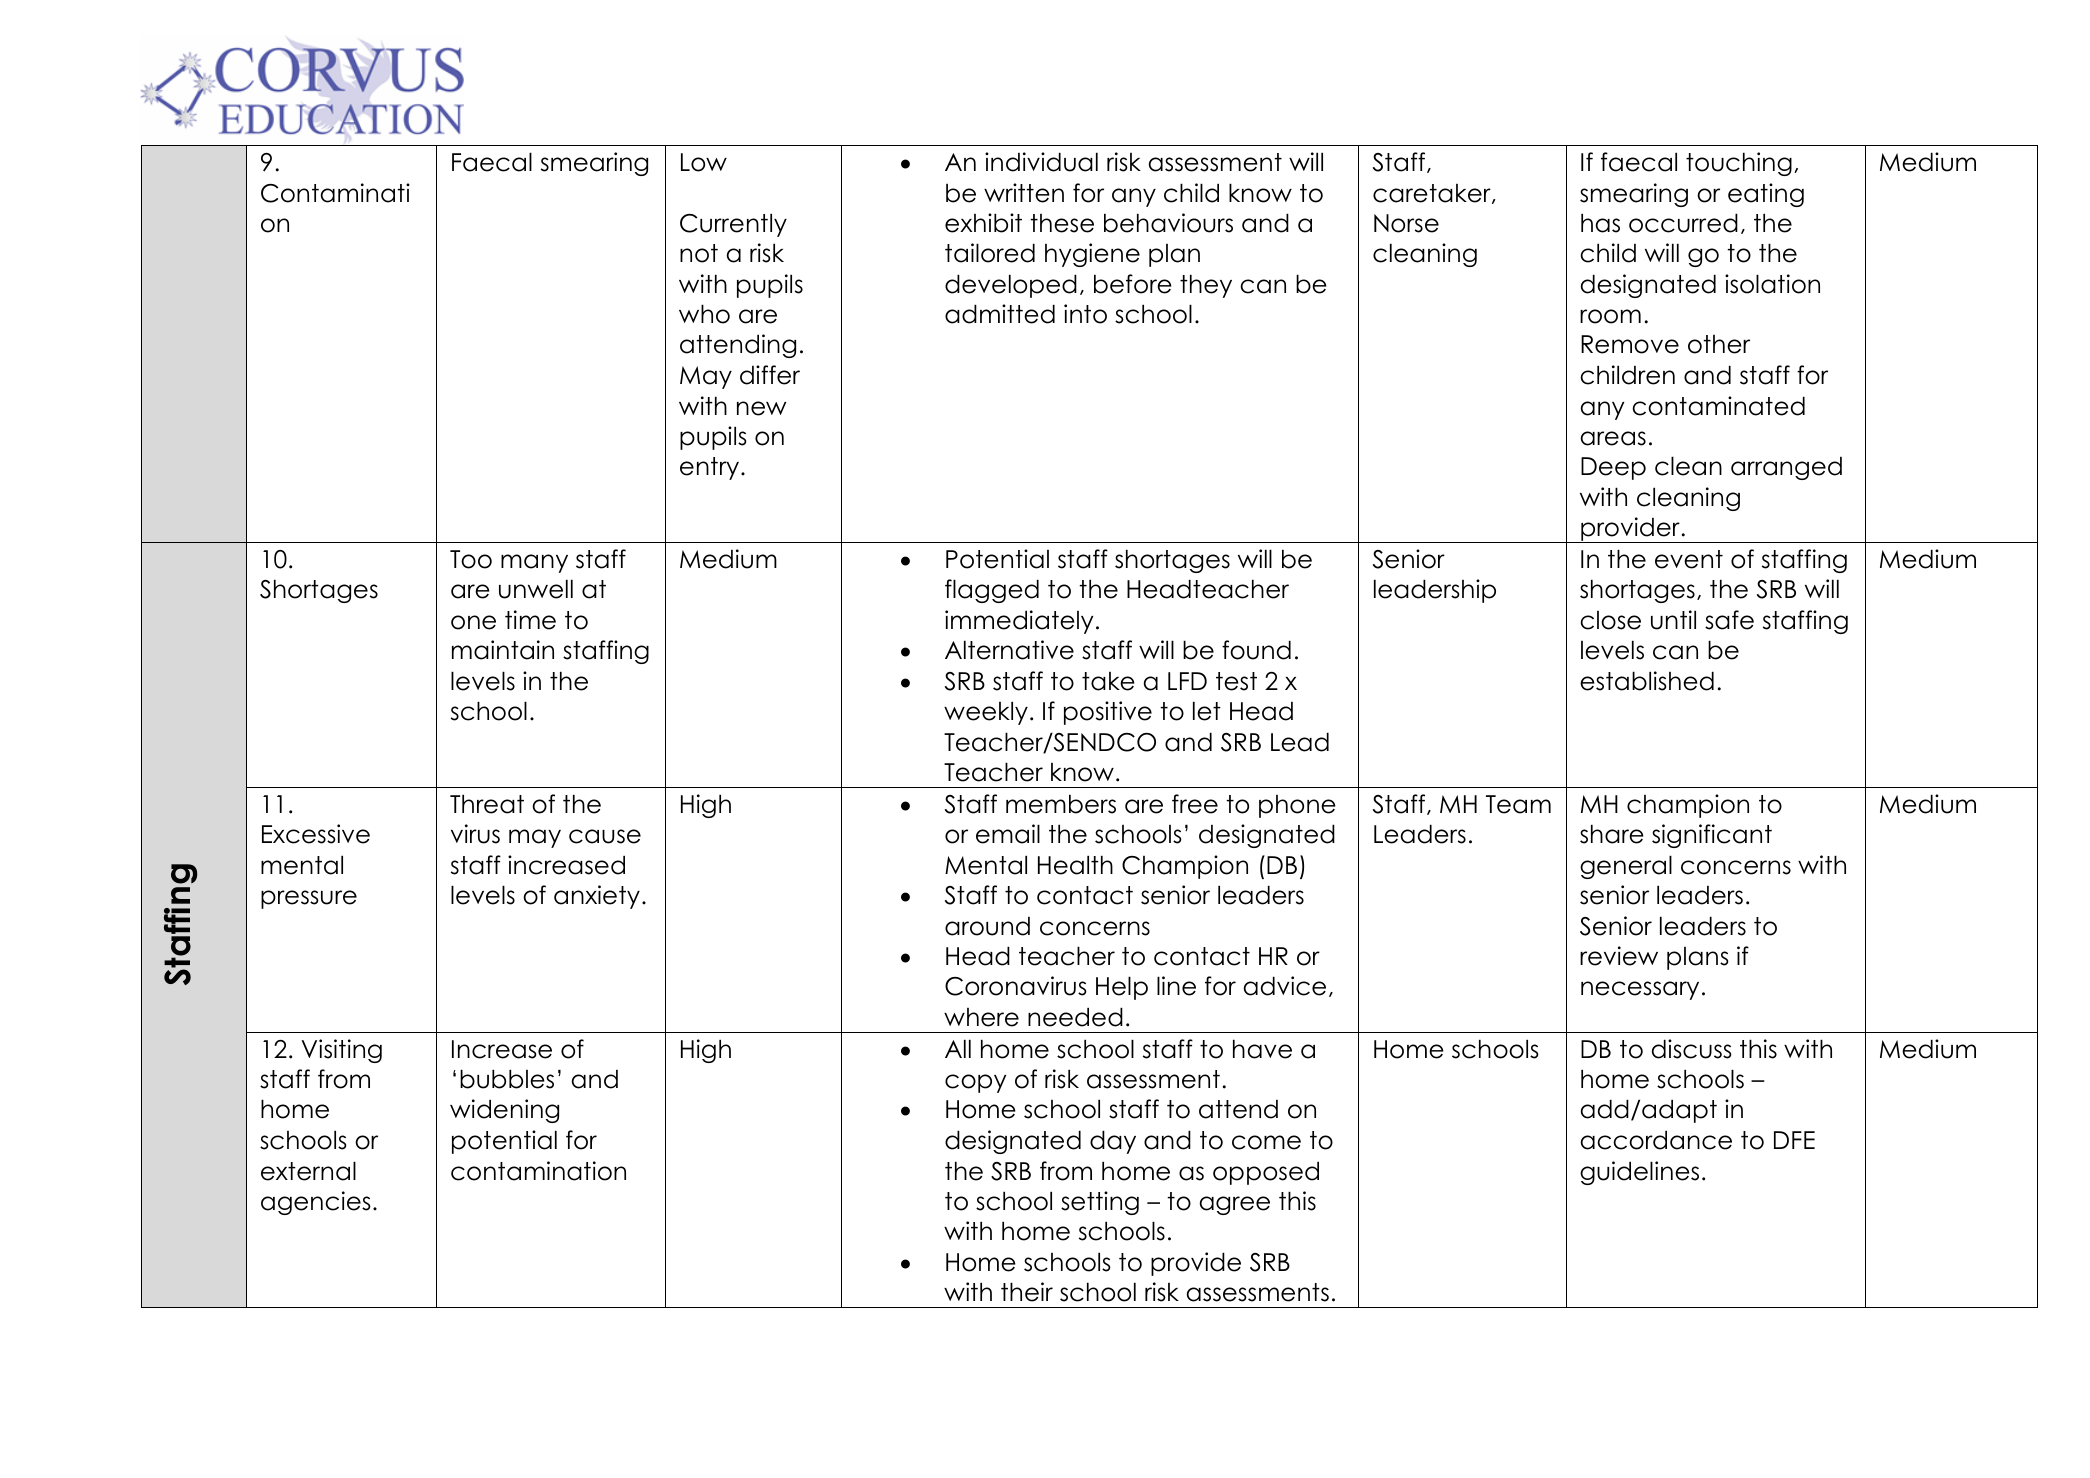 The height and width of the screenshot is (1478, 2090). I want to click on written, so click(1024, 193).
